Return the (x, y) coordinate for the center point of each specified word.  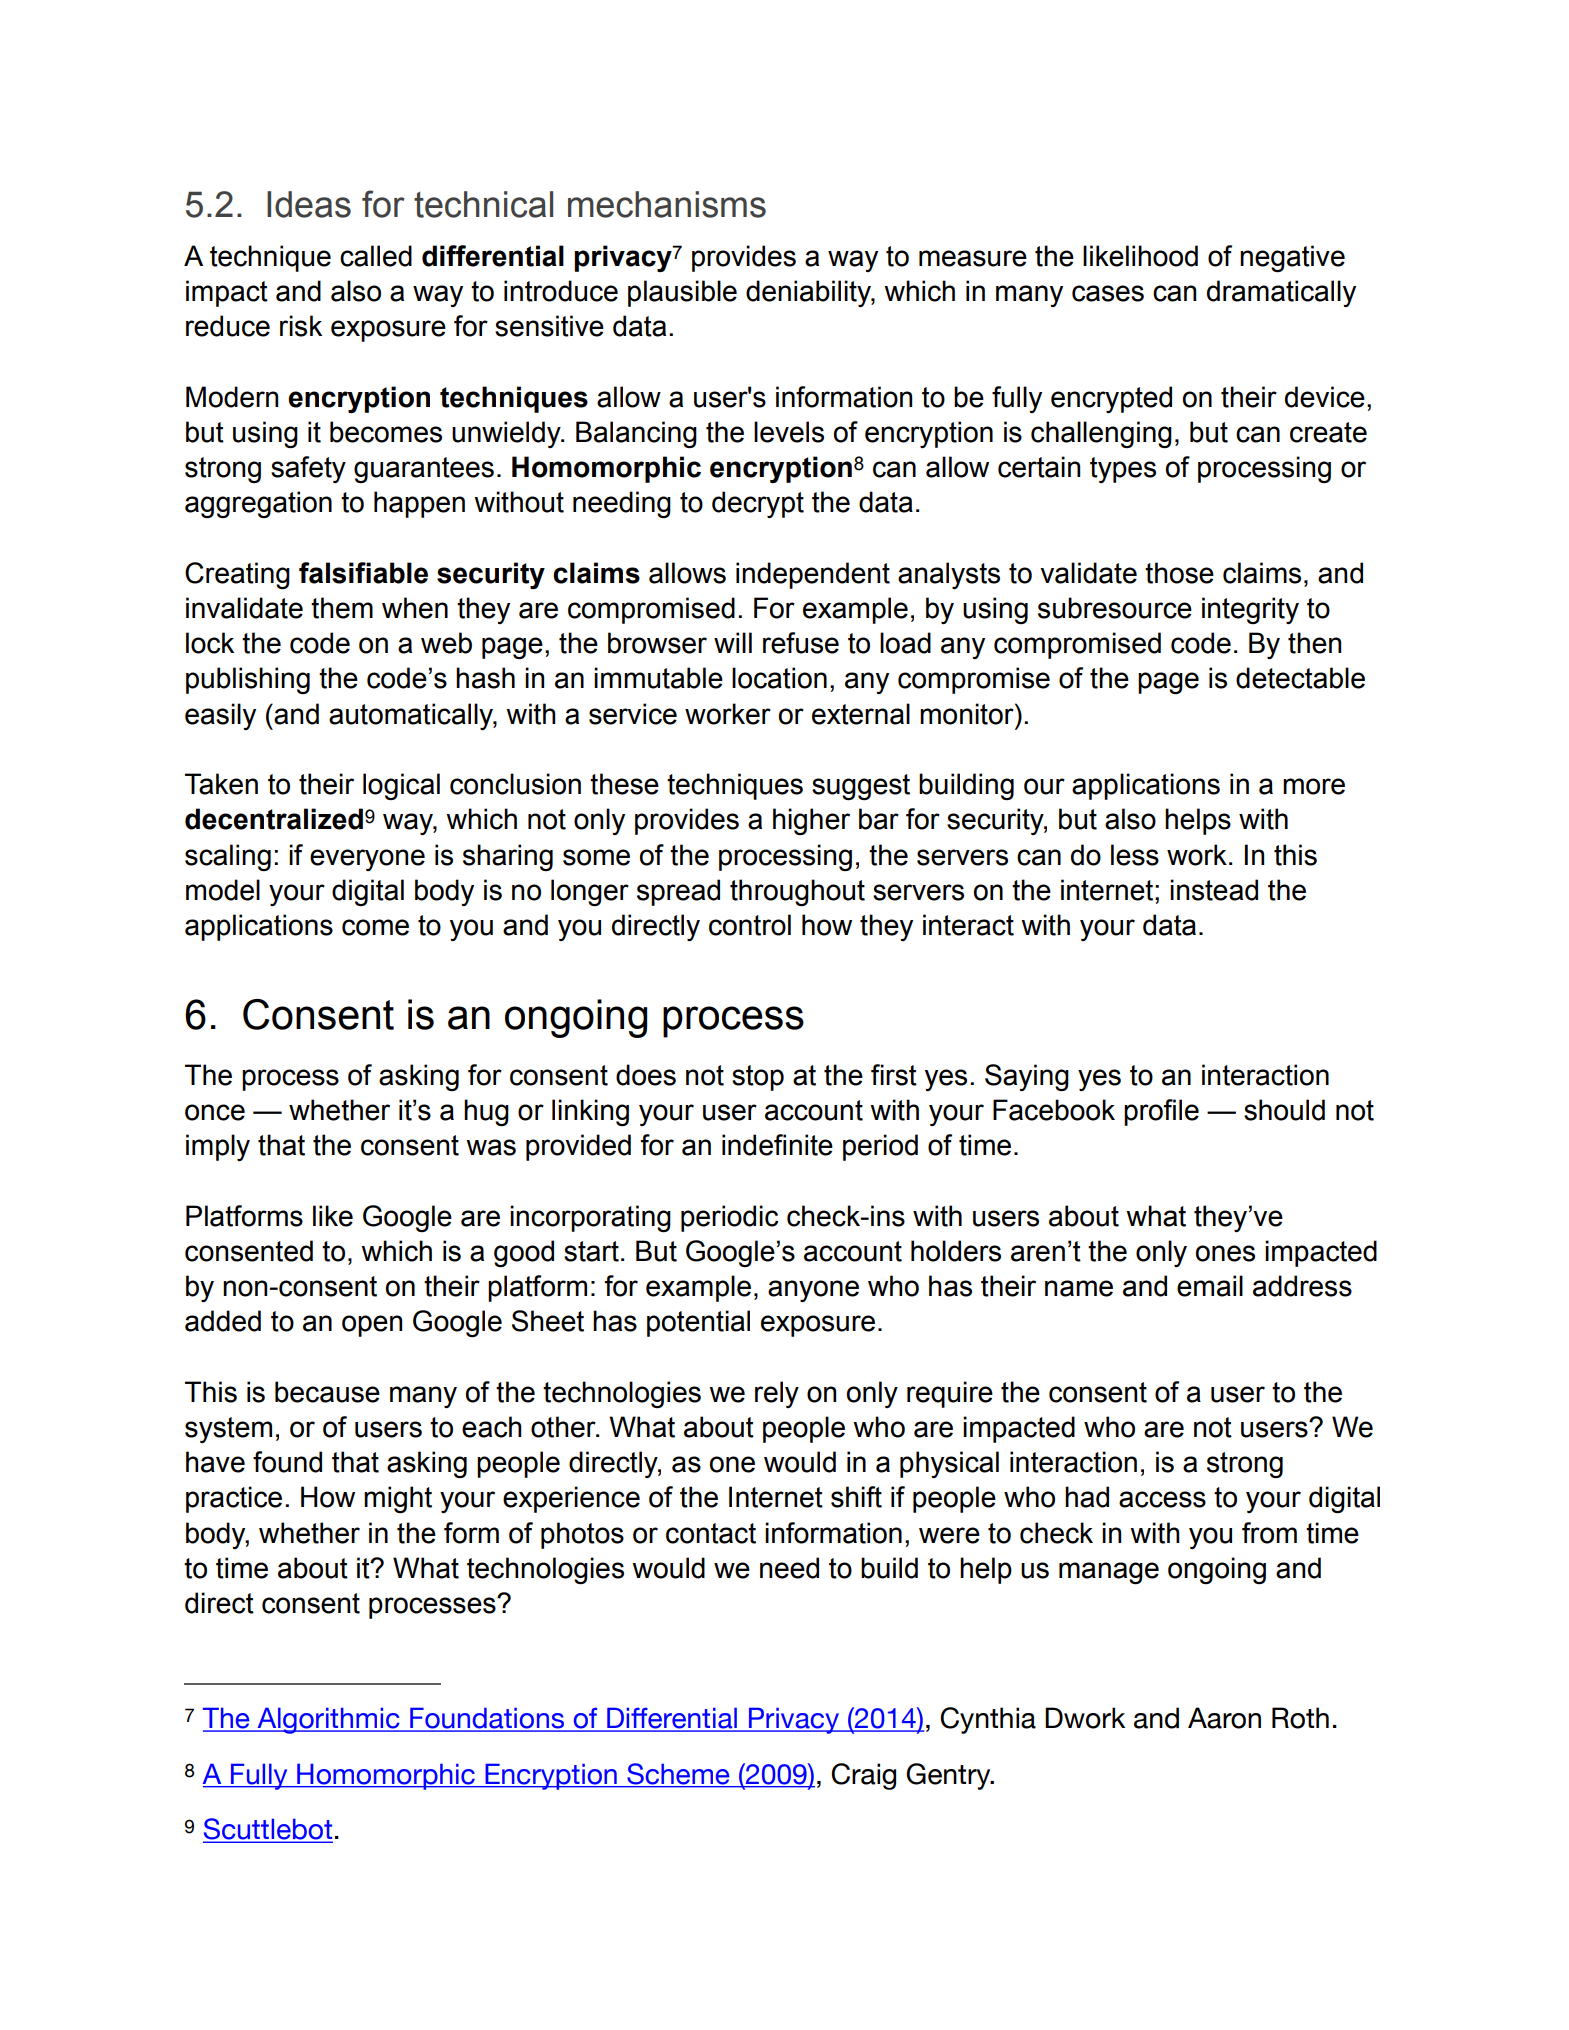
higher (811, 821)
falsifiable (363, 573)
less (1135, 855)
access (1162, 1499)
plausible (682, 293)
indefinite (777, 1145)
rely (777, 1394)
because (327, 1392)
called (376, 256)
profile (1161, 1112)
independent (813, 575)
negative (1292, 258)
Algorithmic (328, 1720)
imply (218, 1147)
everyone (367, 860)
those (1179, 573)
